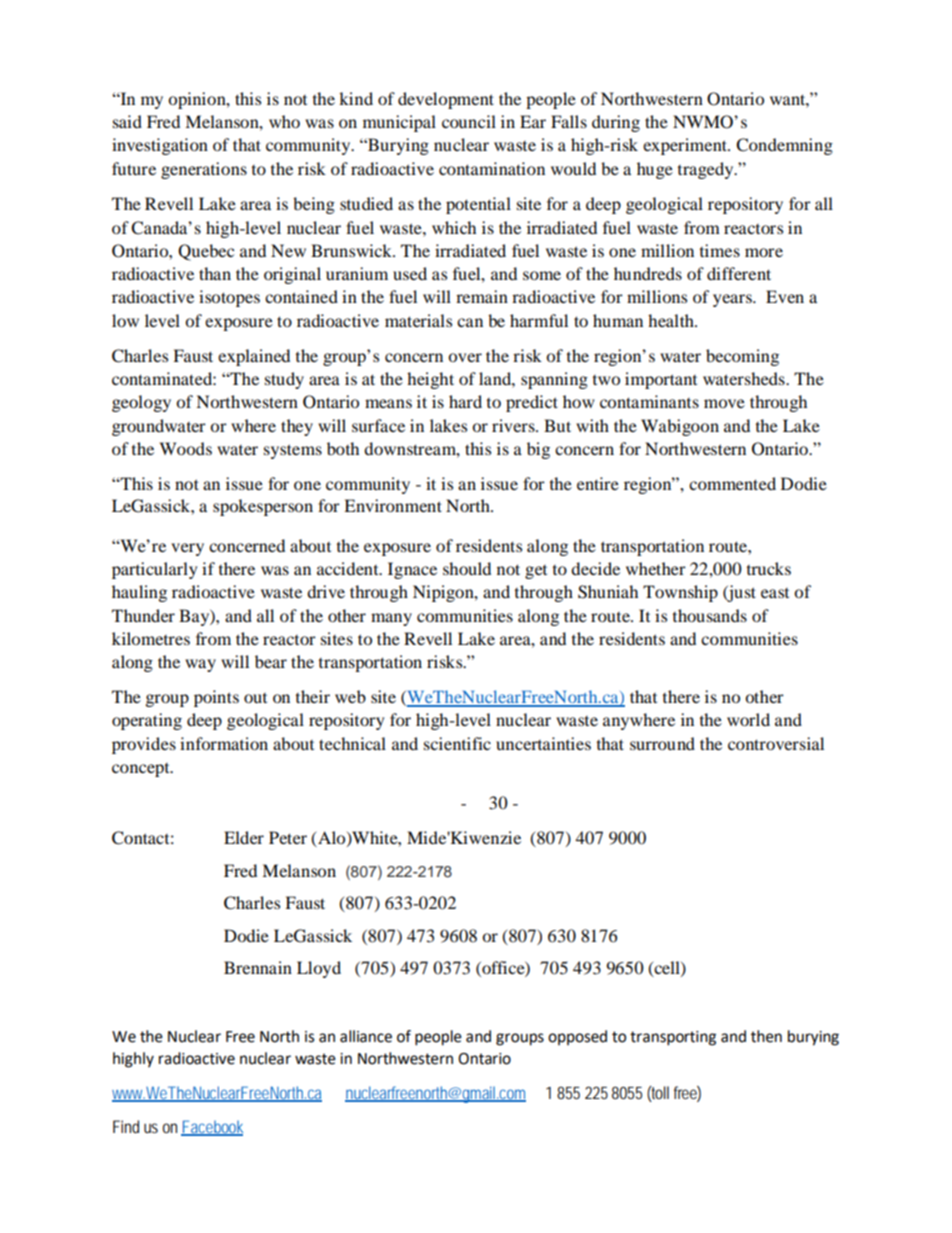 This image has width=952, height=1233. I want to click on experiment, so click(686, 146).
